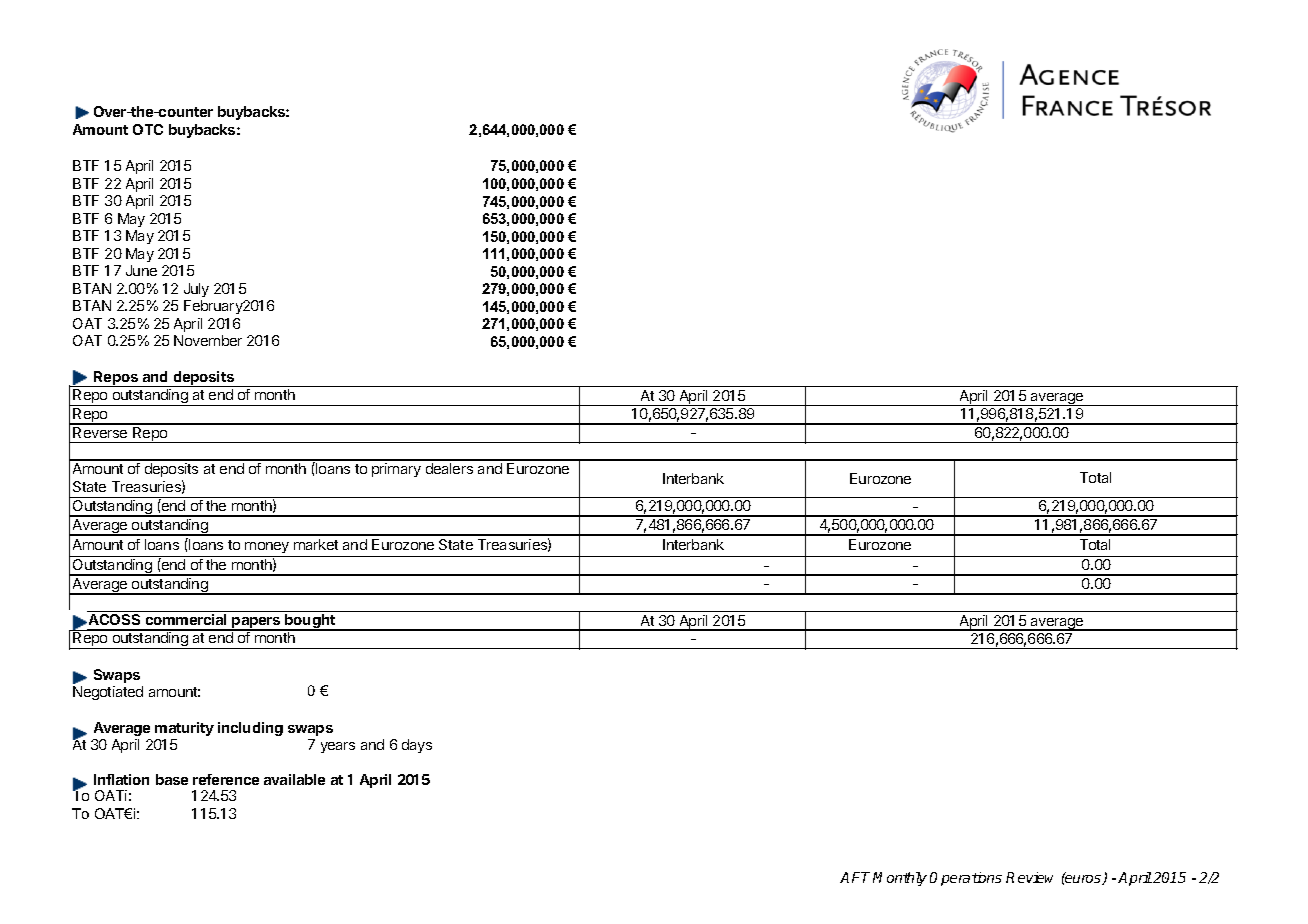 This page has width=1308, height=924. Describe the element at coordinates (267, 547) in the page. I see `money` at that location.
